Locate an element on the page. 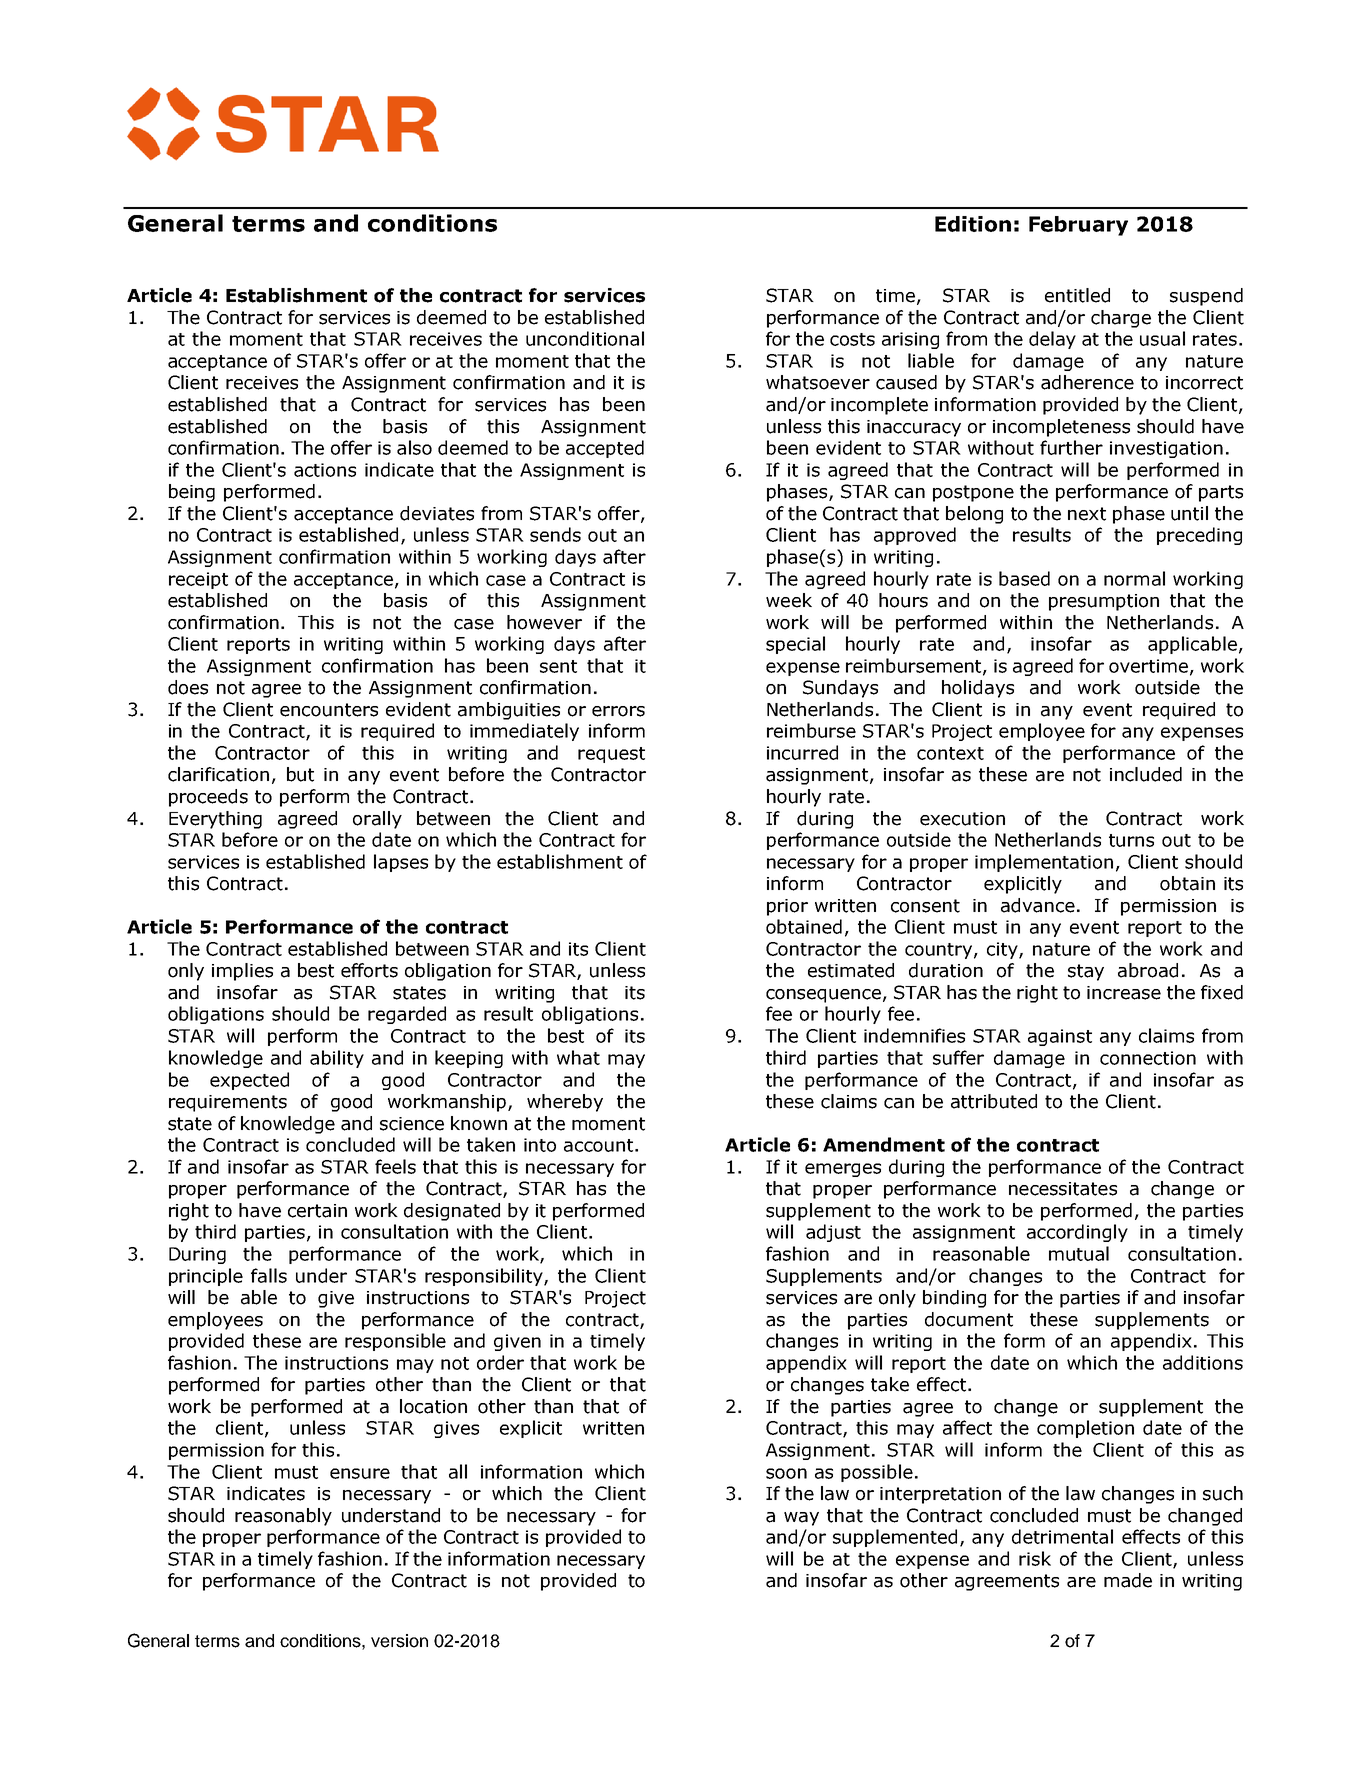 The image size is (1371, 1774). unconditional is located at coordinates (585, 338).
